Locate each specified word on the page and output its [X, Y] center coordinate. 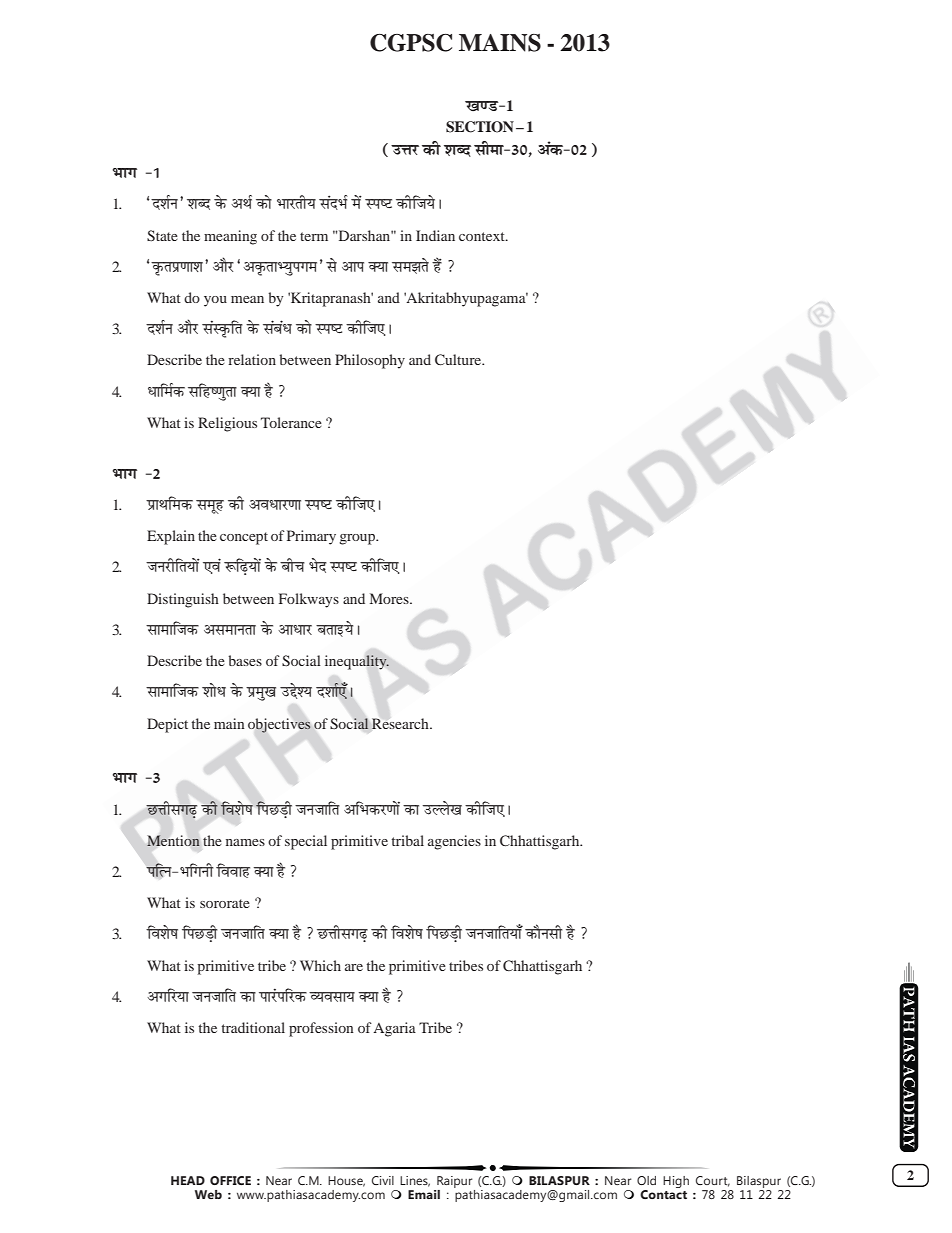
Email [424, 1194]
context [483, 236]
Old [646, 1180]
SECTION [480, 127]
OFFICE [230, 1180]
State [162, 235]
